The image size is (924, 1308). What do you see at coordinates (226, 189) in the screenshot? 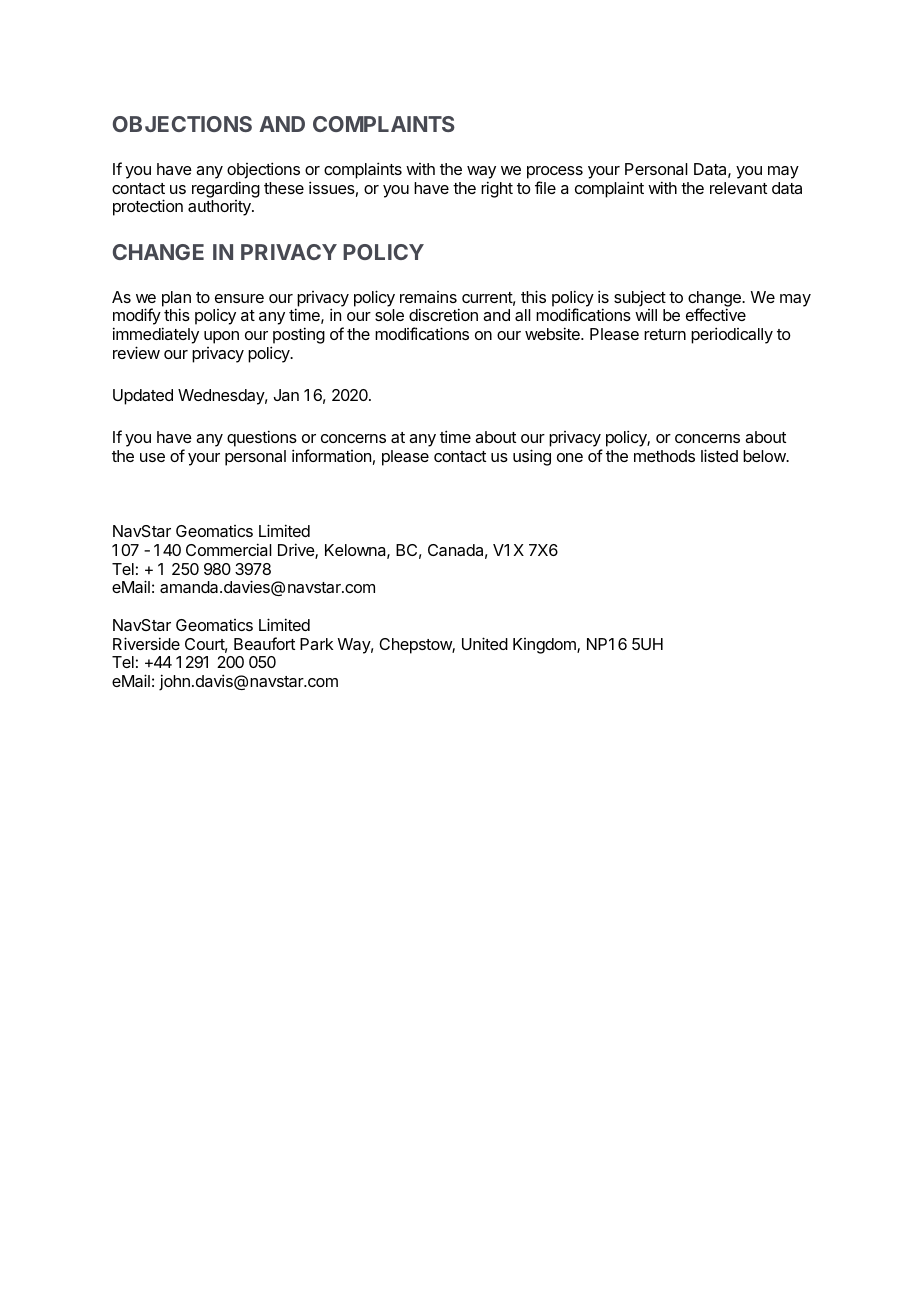
I see `regarding` at bounding box center [226, 189].
